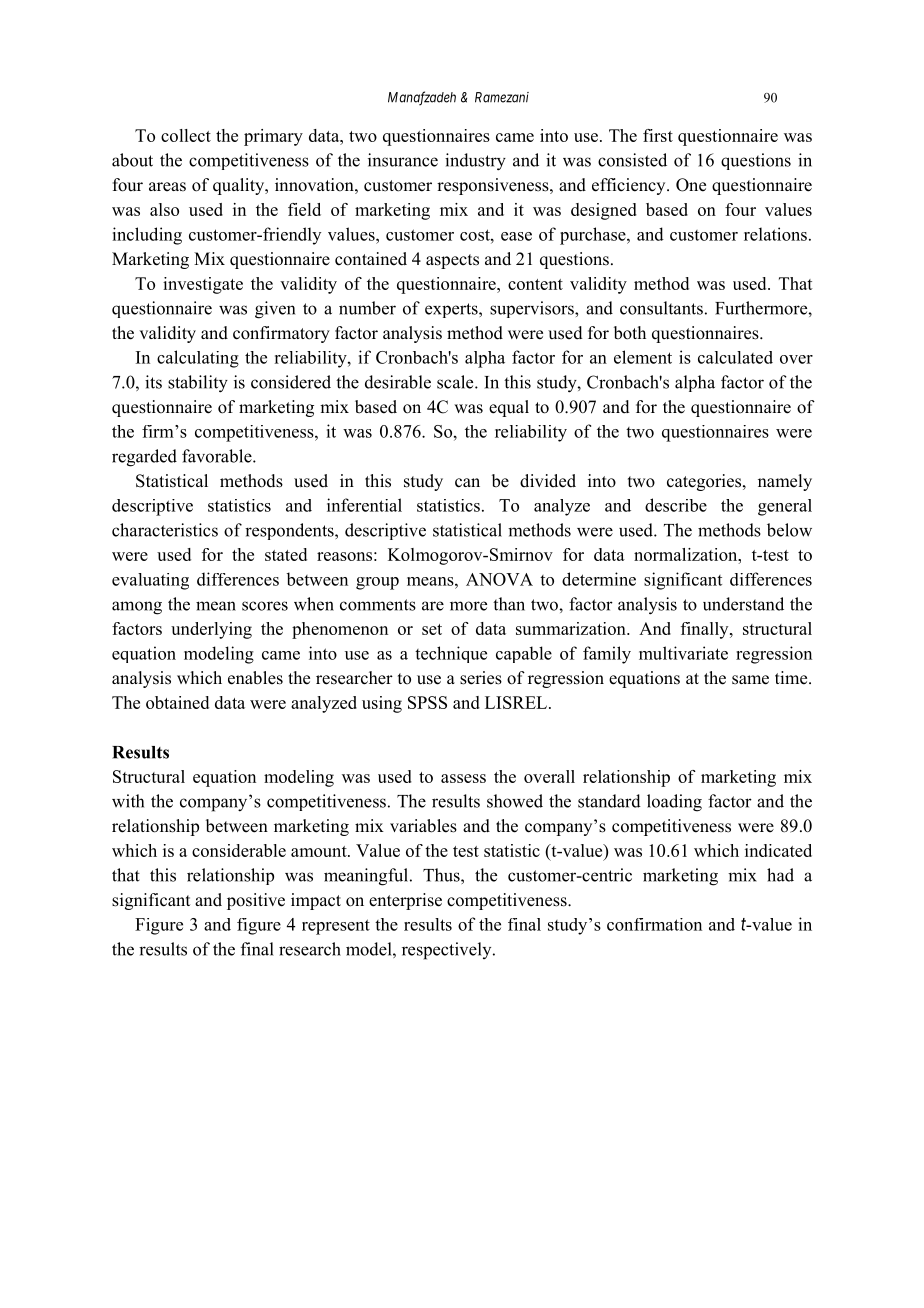  What do you see at coordinates (256, 901) in the document?
I see `positive` at bounding box center [256, 901].
